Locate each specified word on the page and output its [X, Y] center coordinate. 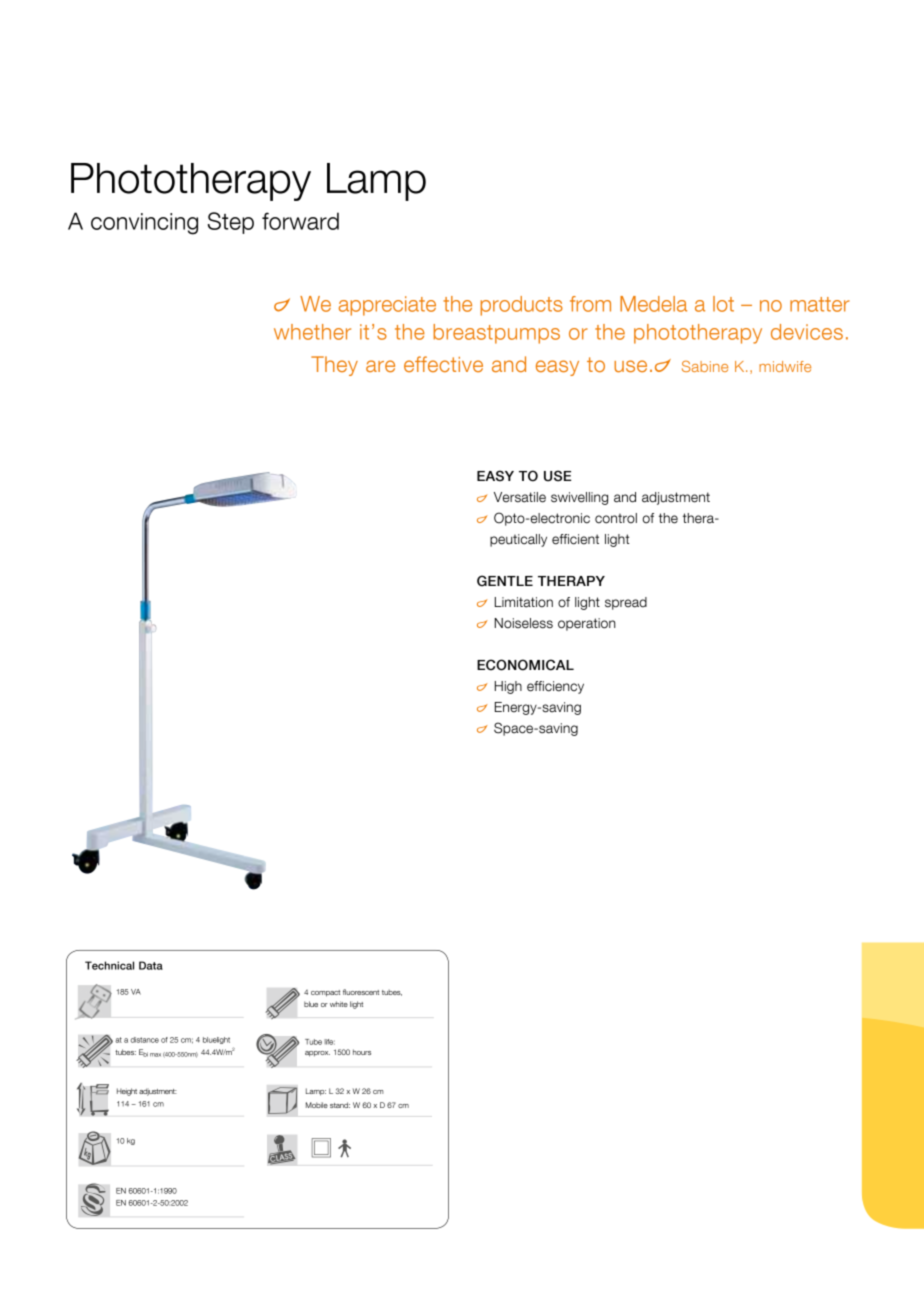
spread [626, 603]
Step [231, 223]
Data [151, 965]
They [334, 366]
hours [362, 1052]
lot [723, 304]
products [521, 306]
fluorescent [361, 992]
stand [340, 1105]
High [508, 687]
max [155, 1055]
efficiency [555, 687]
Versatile [520, 497]
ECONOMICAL [525, 665]
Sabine [705, 366]
